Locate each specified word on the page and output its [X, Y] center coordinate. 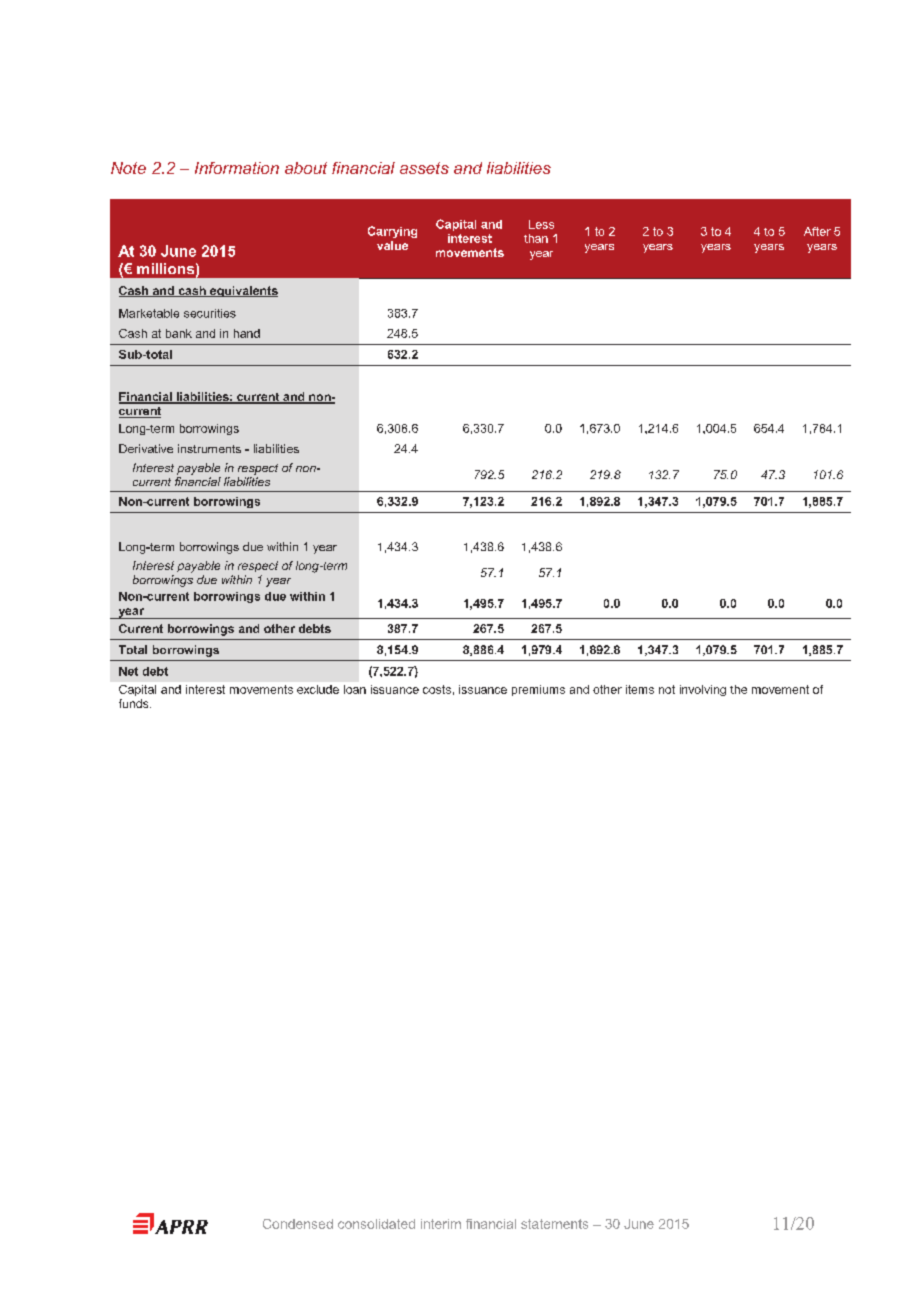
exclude [318, 689]
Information [237, 168]
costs [437, 689]
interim [441, 1224]
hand [247, 333]
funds [135, 703]
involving [703, 690]
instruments [209, 448]
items [640, 689]
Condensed [298, 1224]
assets [424, 168]
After [817, 231]
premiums [538, 690]
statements [554, 1224]
